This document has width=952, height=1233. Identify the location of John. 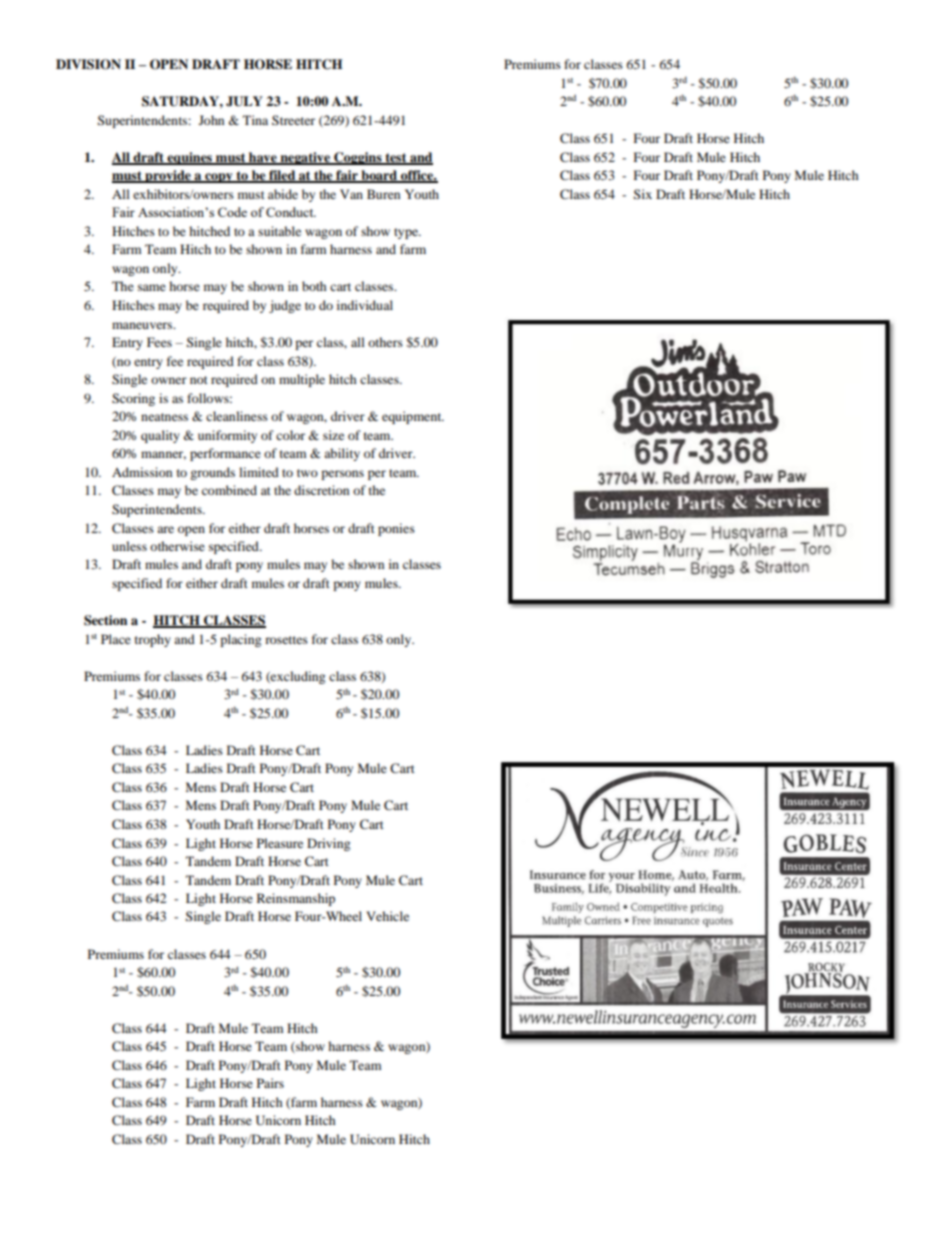
(211, 120).
